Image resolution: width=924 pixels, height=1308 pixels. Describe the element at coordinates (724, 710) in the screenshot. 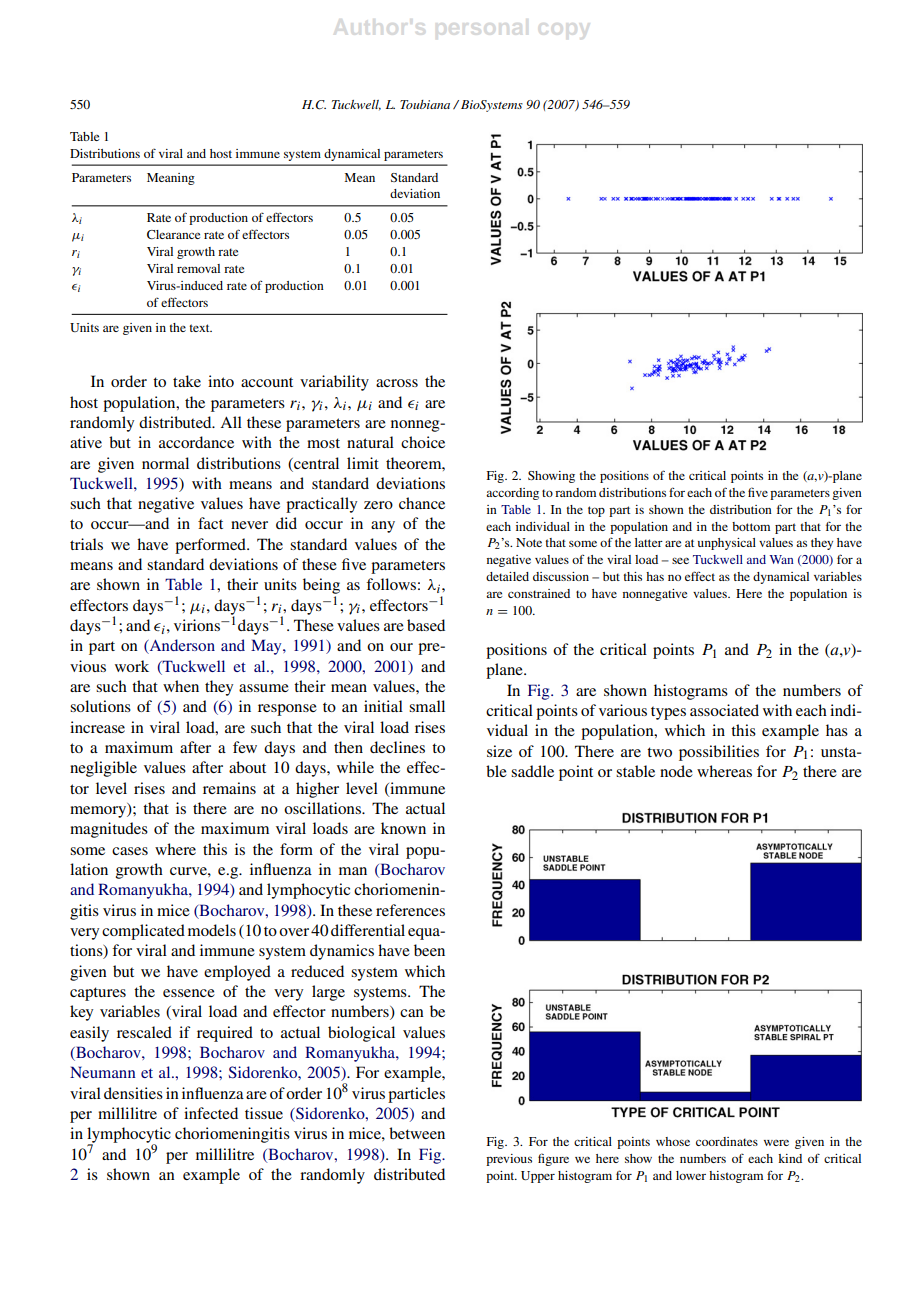

I see `associated` at that location.
